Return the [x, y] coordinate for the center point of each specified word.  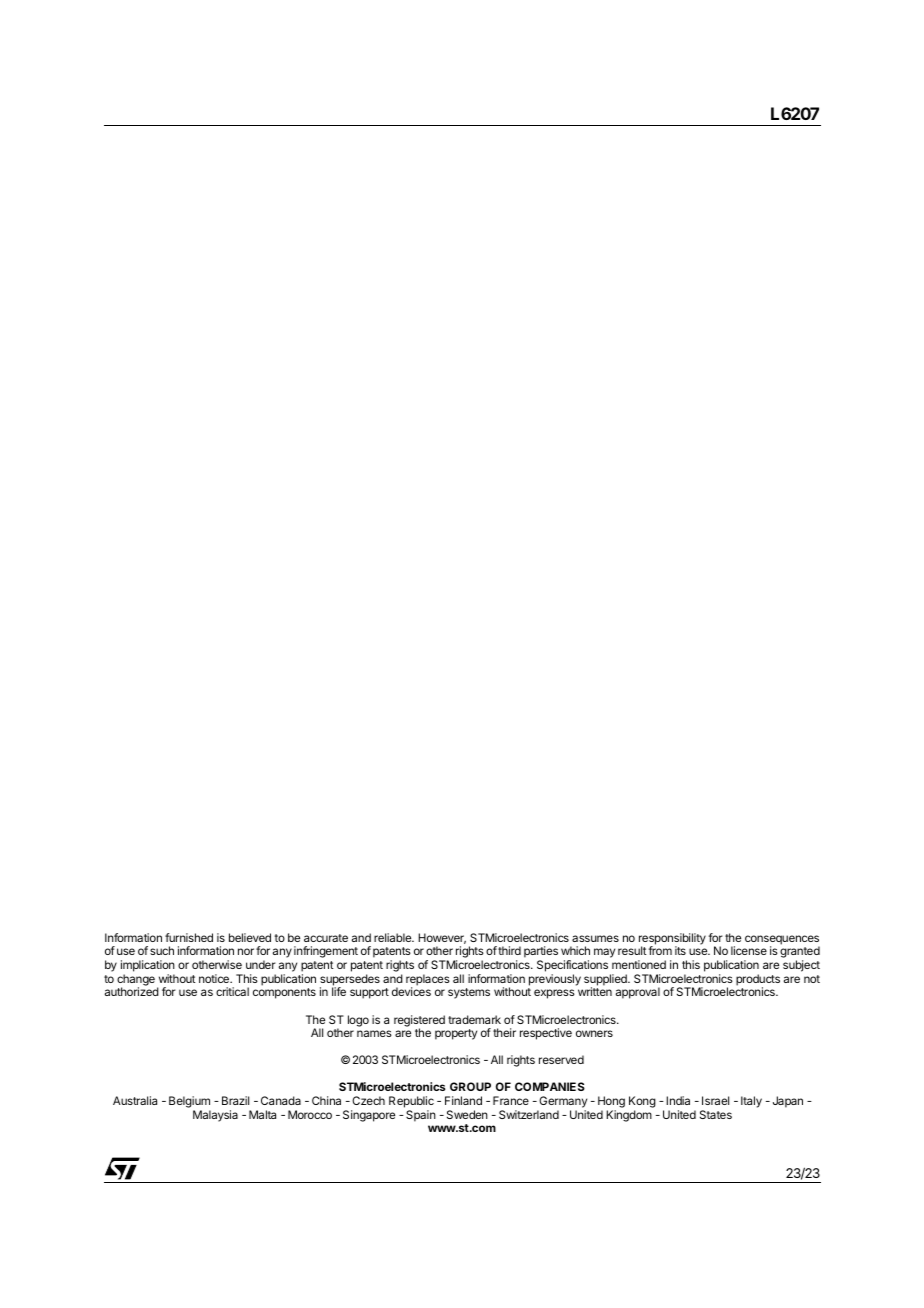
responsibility [672, 940]
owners [594, 1033]
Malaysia [215, 1116]
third [509, 950]
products [758, 981]
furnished [189, 937]
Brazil [235, 1100]
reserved [561, 1059]
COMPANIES [550, 1086]
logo [358, 1021]
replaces [428, 981]
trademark [474, 1019]
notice [215, 978]
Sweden [467, 1114]
